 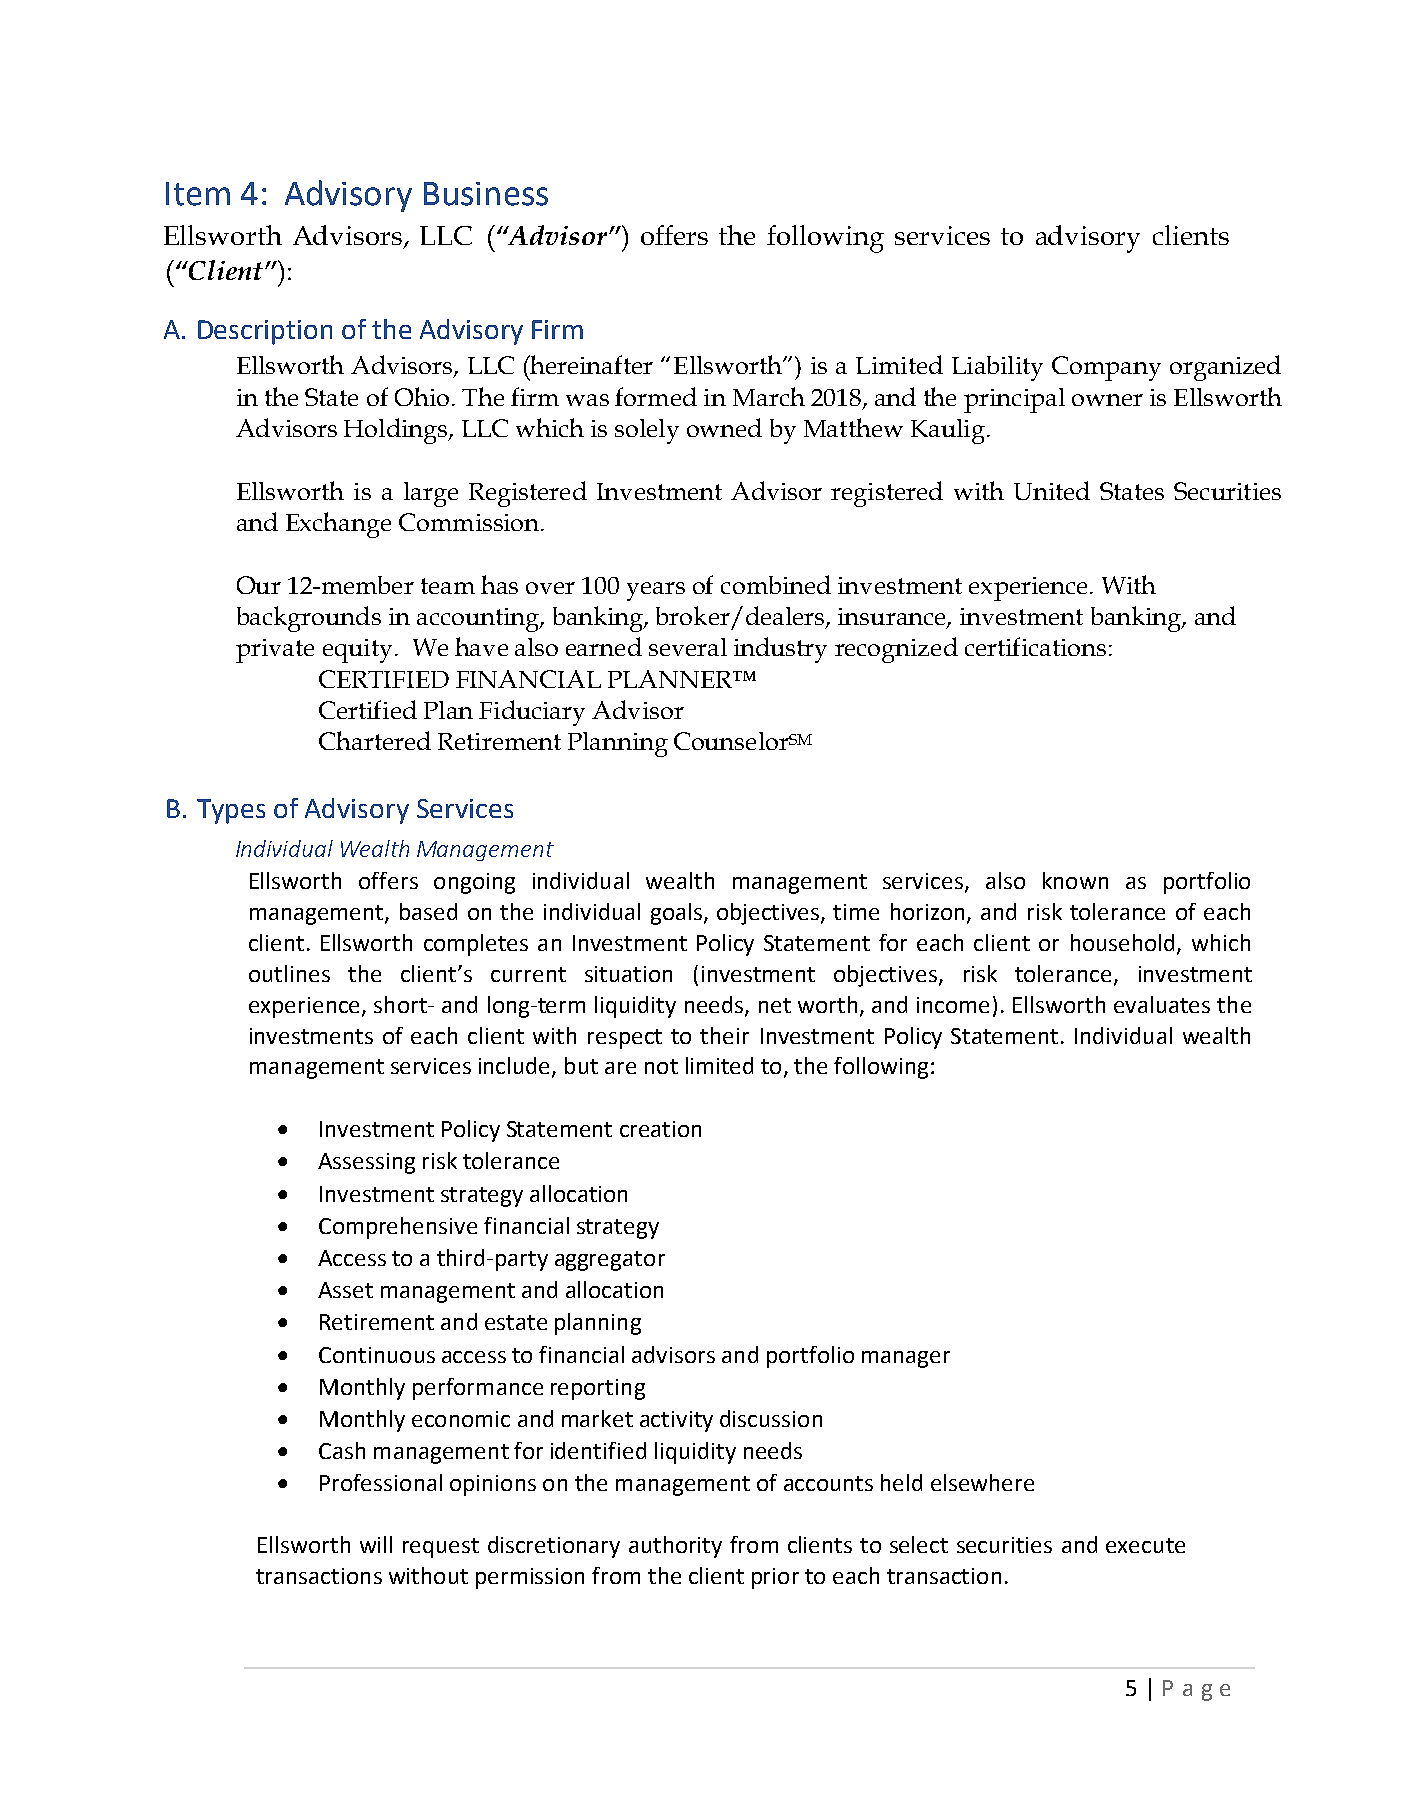 What do you see at coordinates (1162, 1004) in the image?
I see `evaluates` at bounding box center [1162, 1004].
